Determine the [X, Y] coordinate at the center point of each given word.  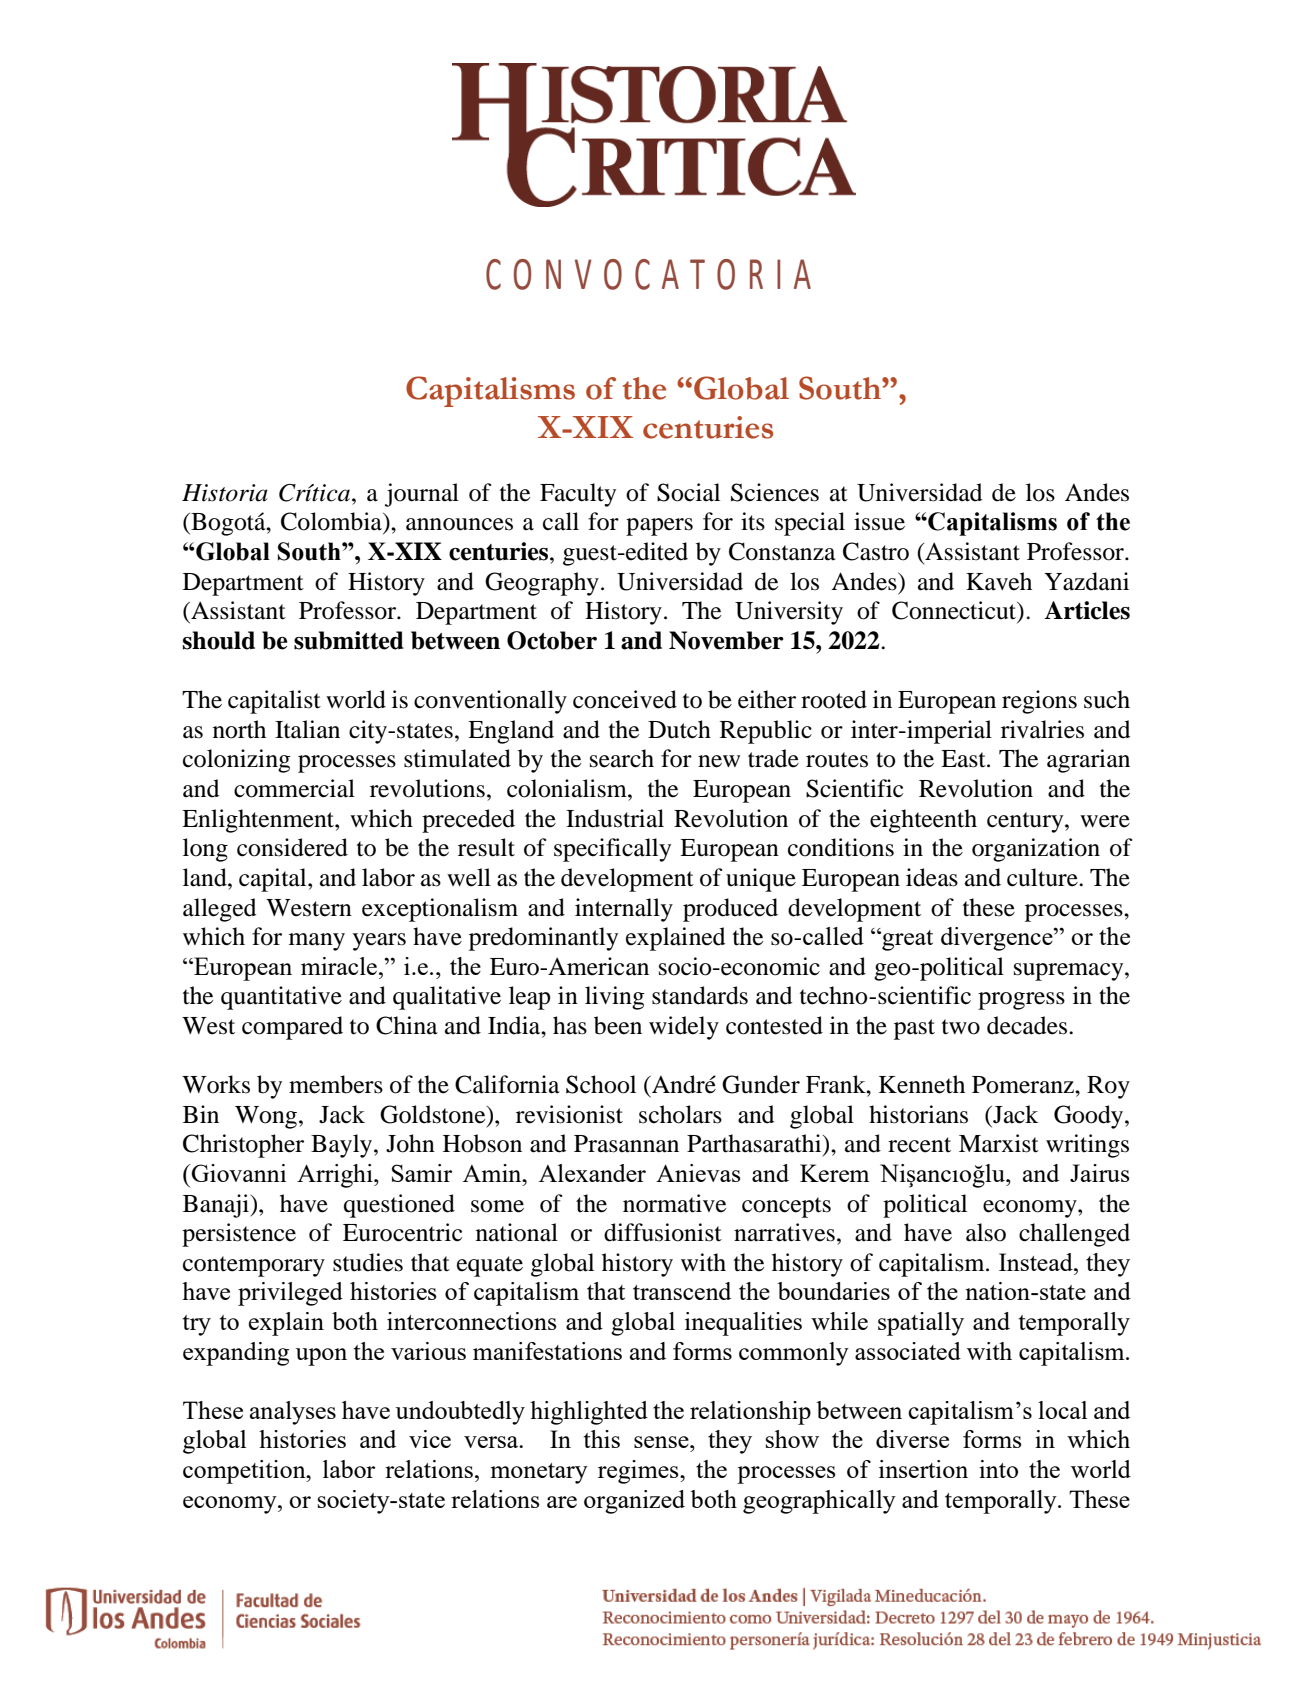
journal [422, 495]
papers [659, 527]
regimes [639, 1472]
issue [879, 521]
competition [245, 1472]
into [998, 1469]
